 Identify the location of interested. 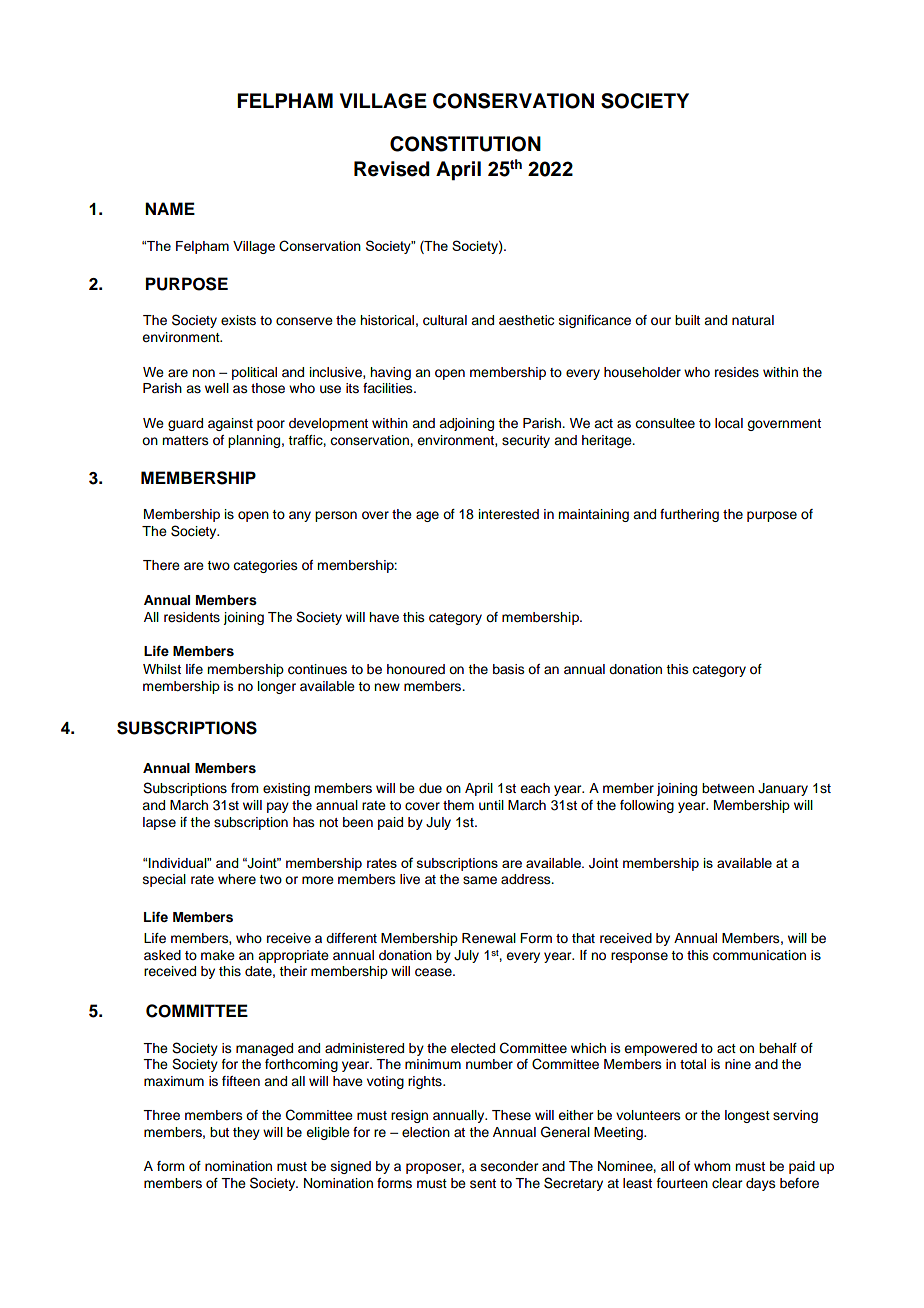
(509, 514).
